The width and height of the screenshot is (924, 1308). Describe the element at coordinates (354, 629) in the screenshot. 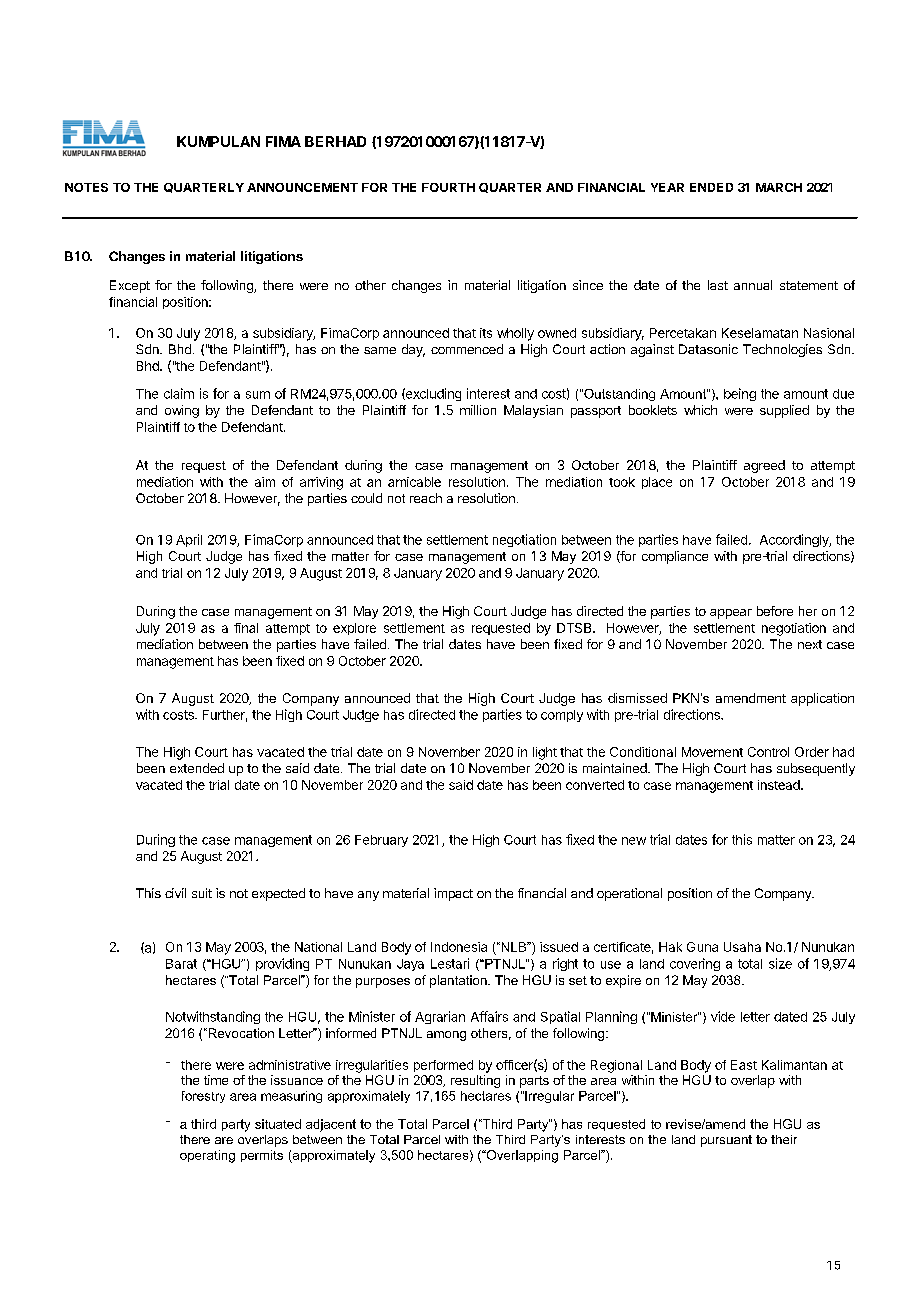

I see `explore` at that location.
